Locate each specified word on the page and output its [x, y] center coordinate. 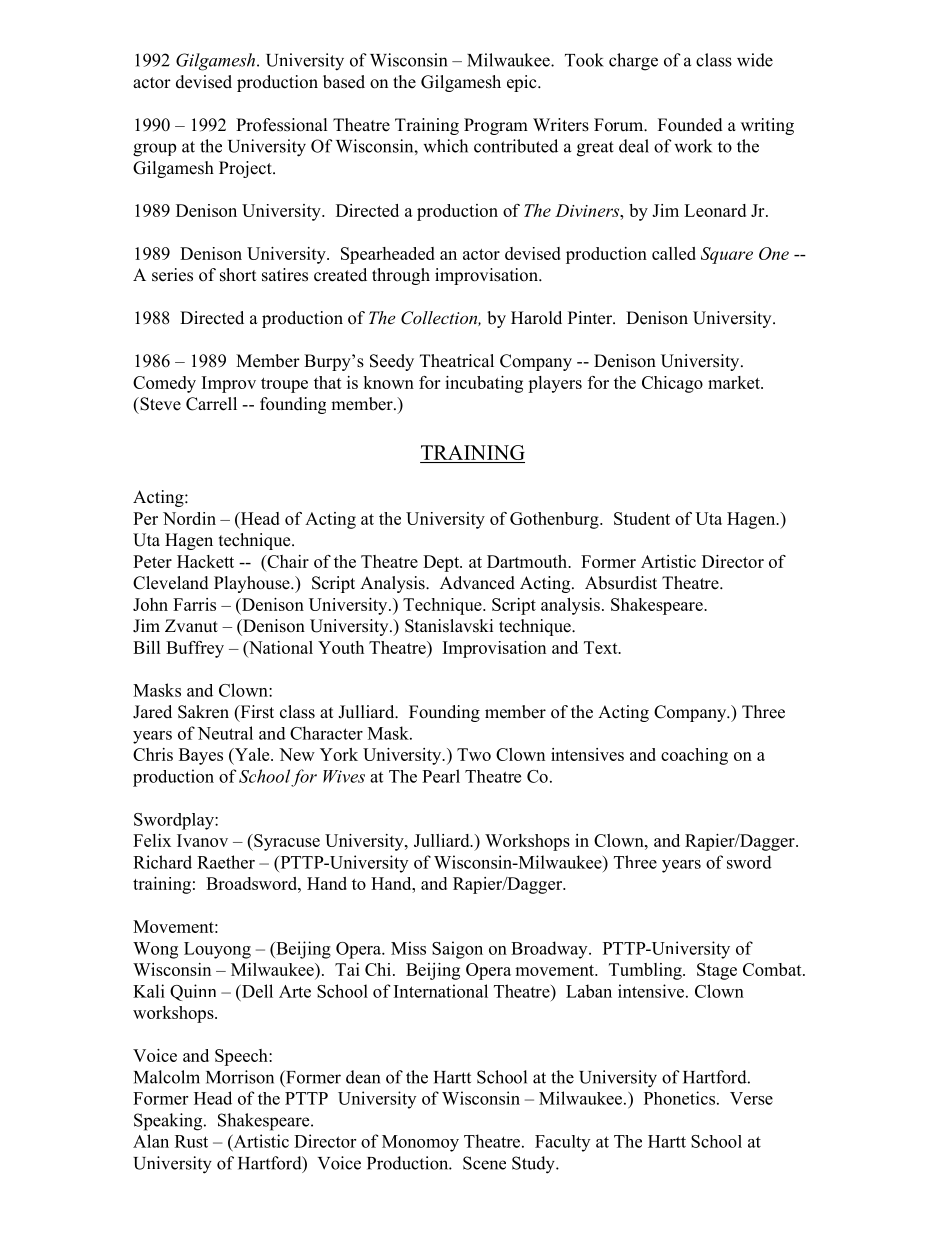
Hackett [205, 561]
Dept [442, 563]
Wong [155, 950]
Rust [191, 1141]
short [238, 275]
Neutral [225, 733]
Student [642, 518]
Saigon [457, 950]
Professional [282, 125]
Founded [690, 125]
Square [727, 255]
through [401, 276]
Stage [717, 971]
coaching [694, 756]
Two [474, 754]
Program [496, 126]
